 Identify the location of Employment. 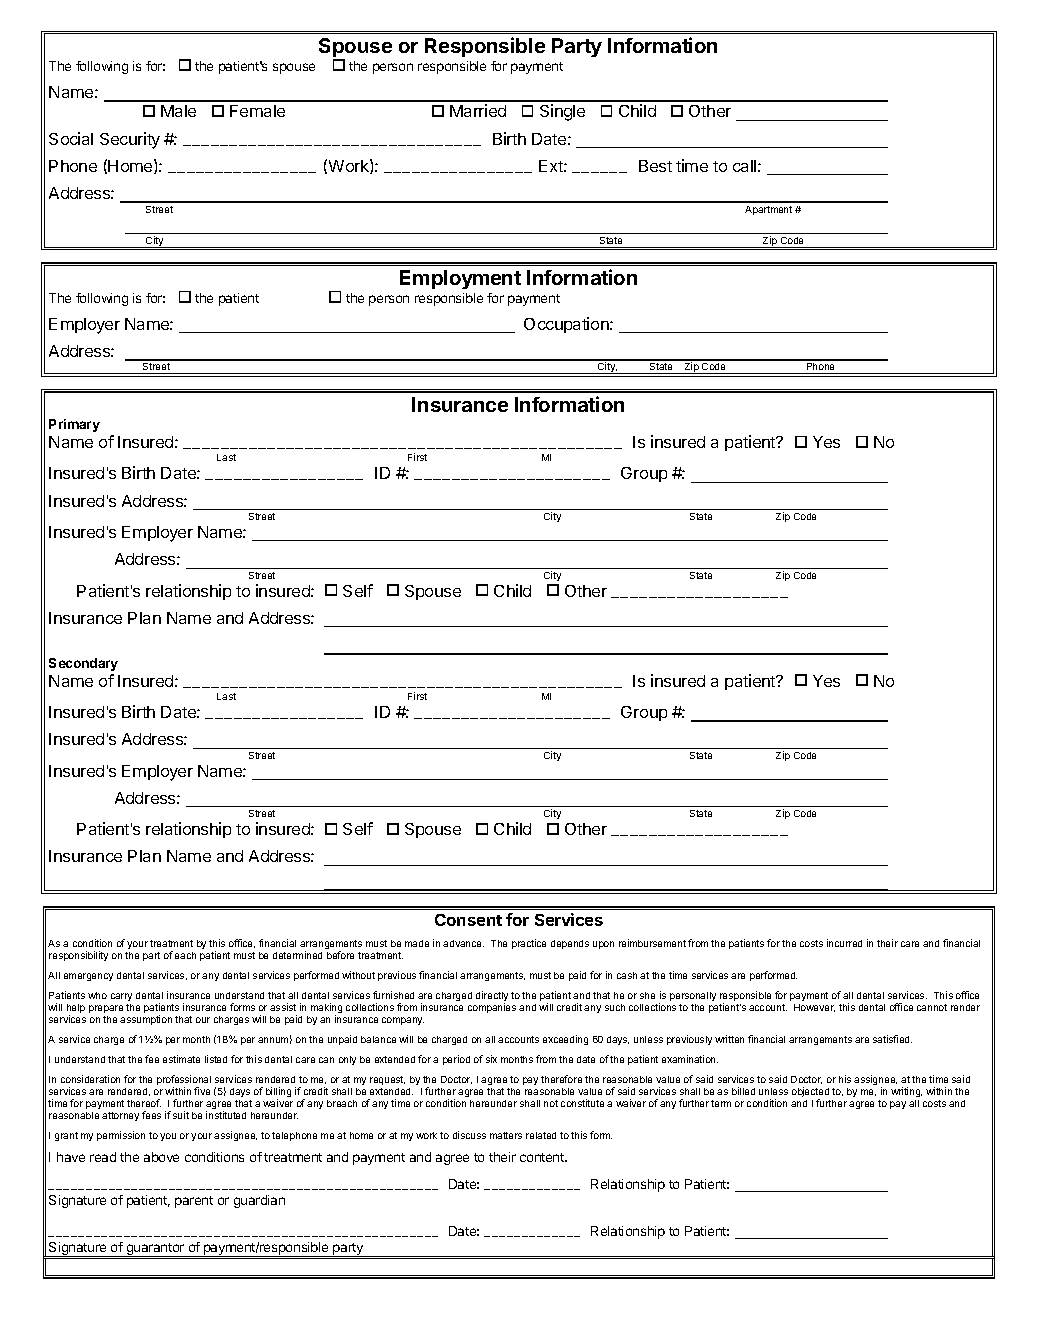
(460, 279).
